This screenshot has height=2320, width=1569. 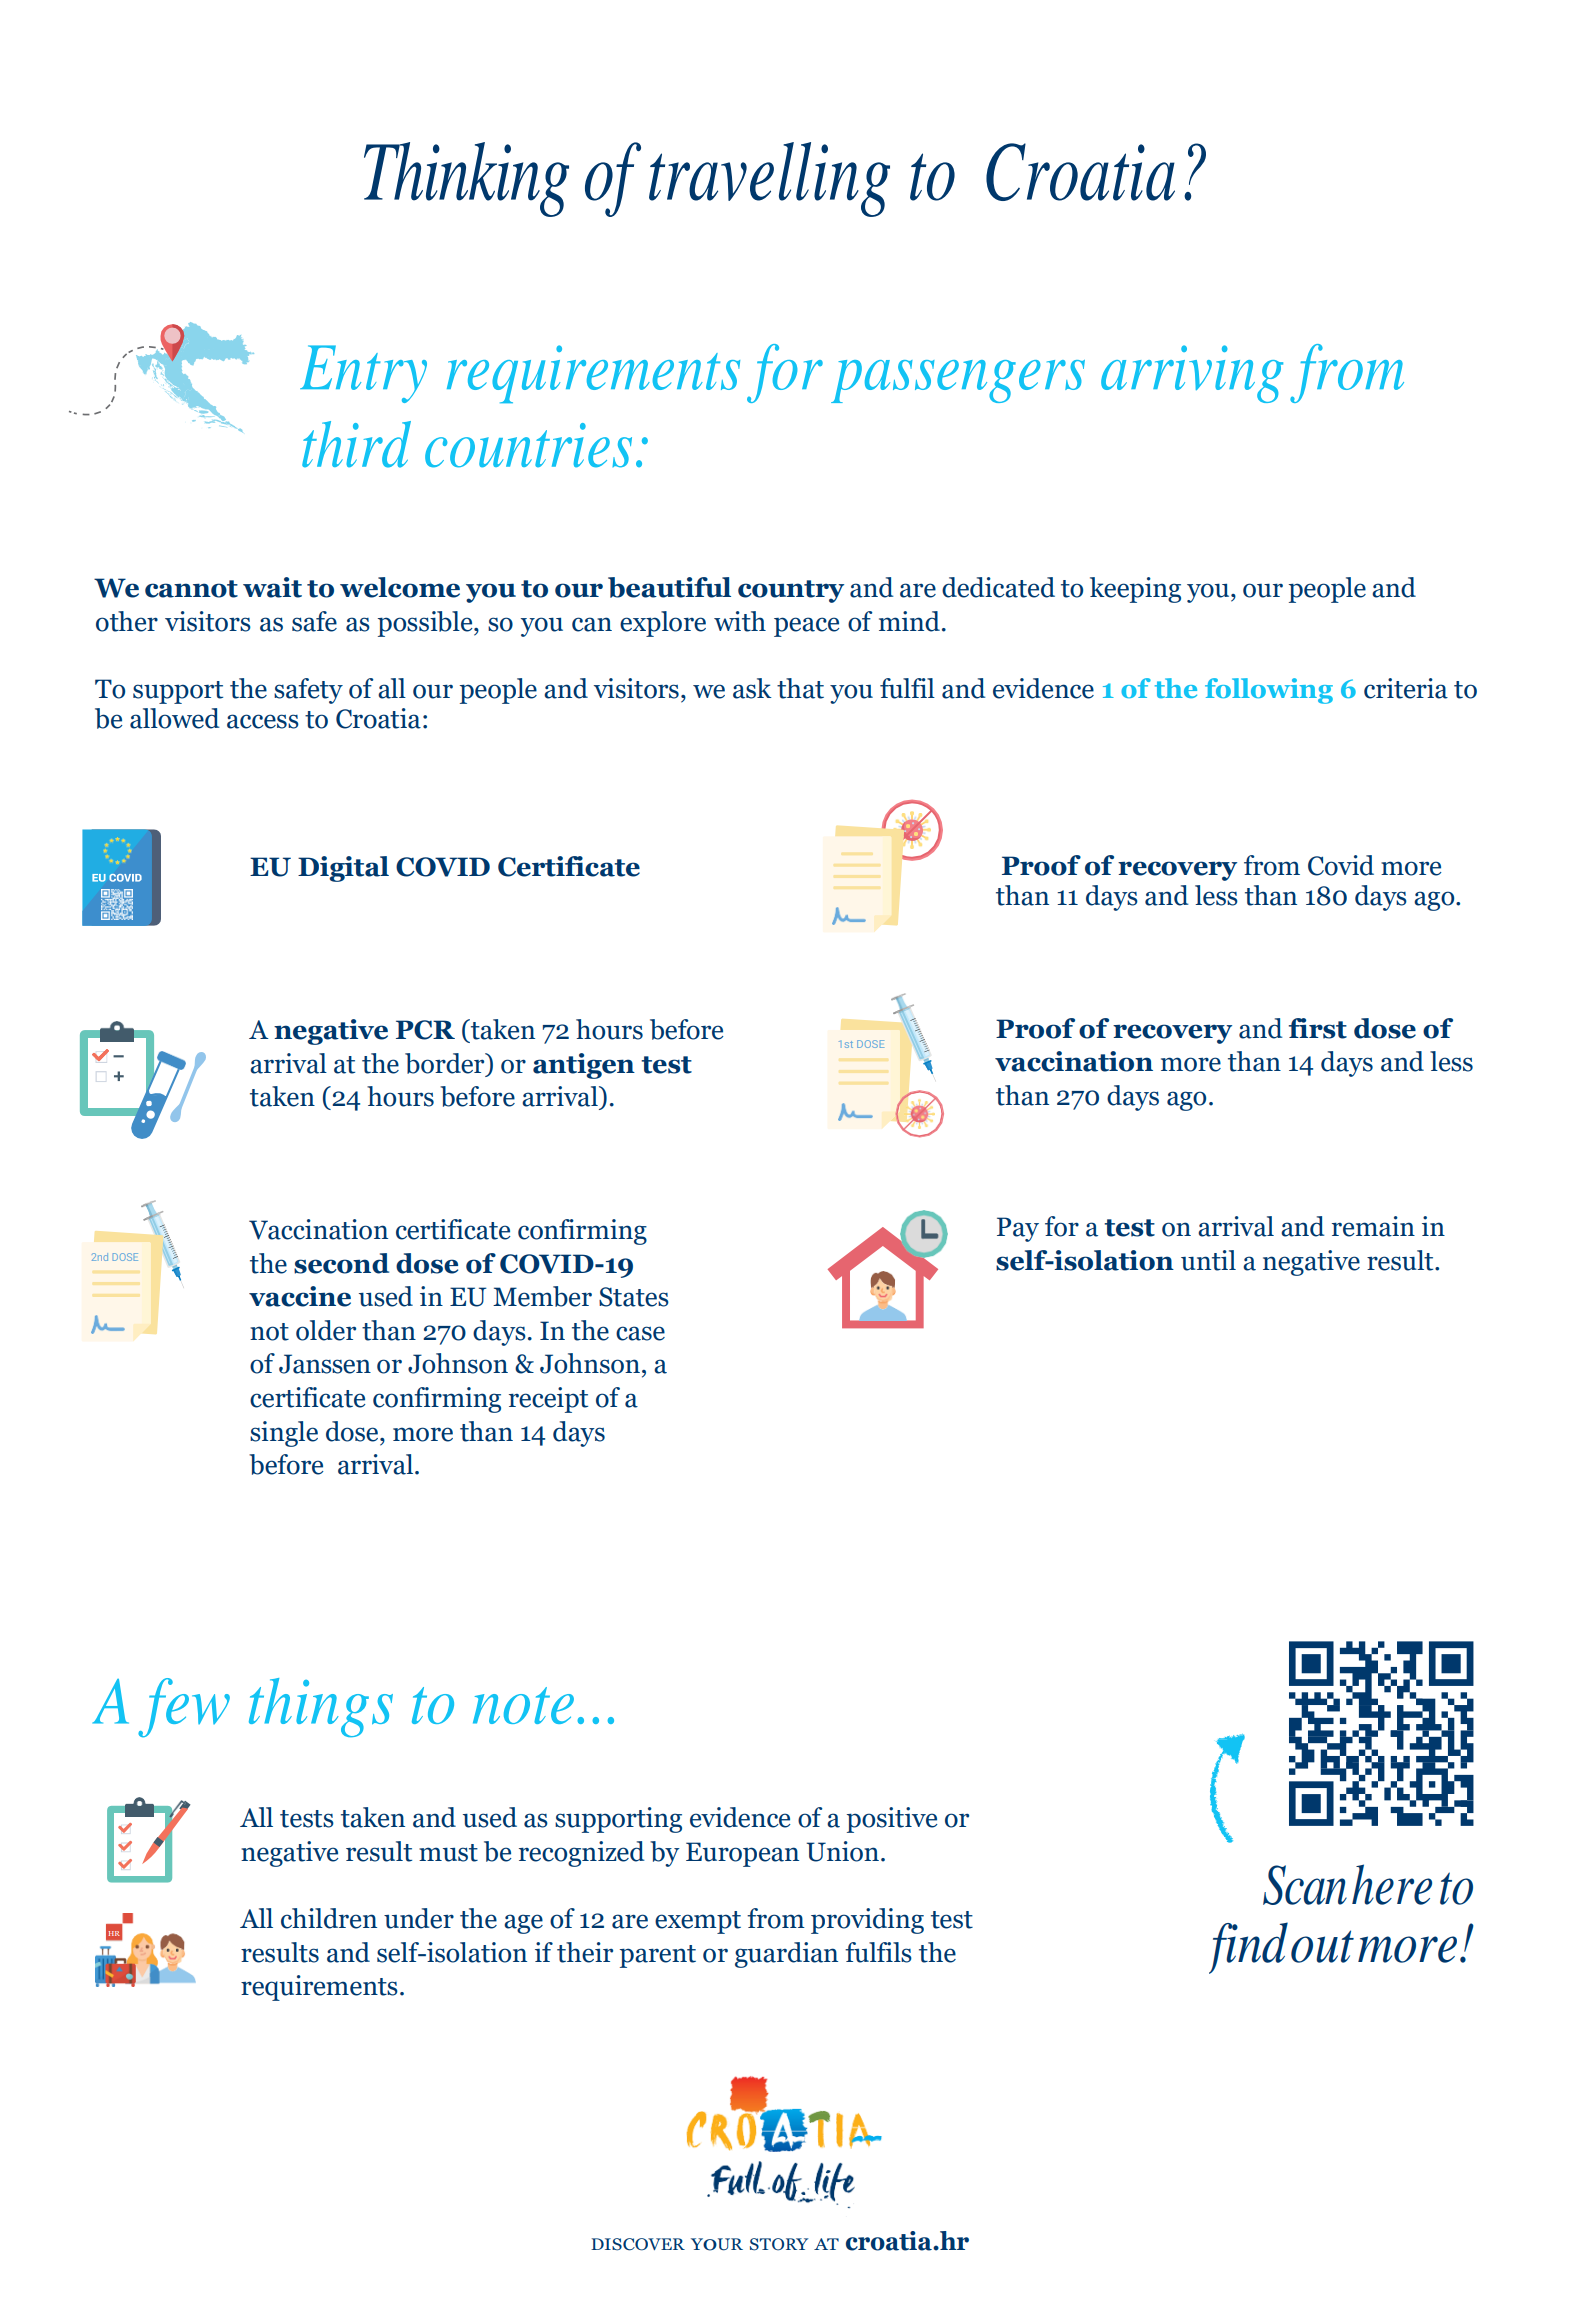 What do you see at coordinates (1192, 374) in the screenshot?
I see `arriving` at bounding box center [1192, 374].
